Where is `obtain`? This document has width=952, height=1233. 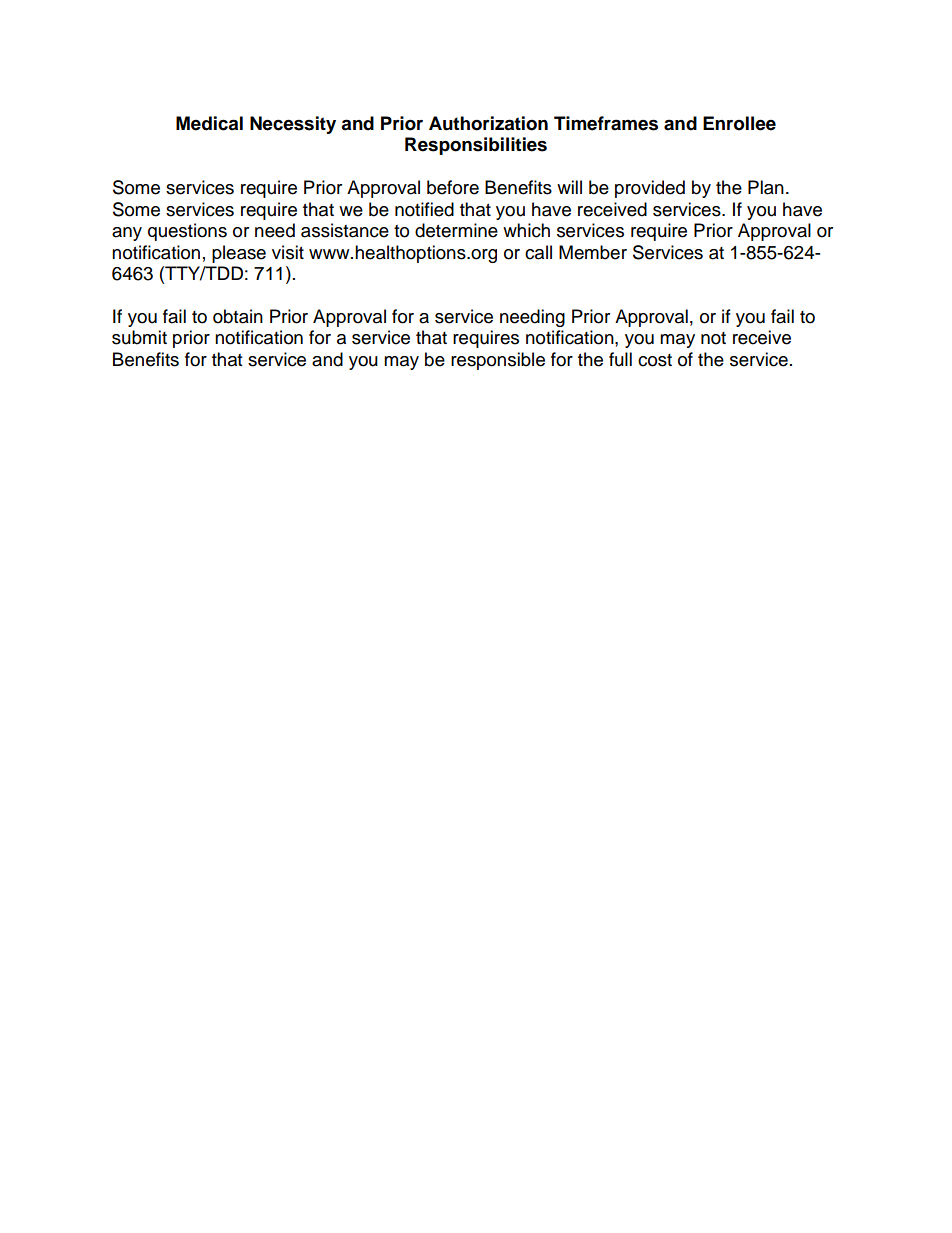 obtain is located at coordinates (238, 316).
